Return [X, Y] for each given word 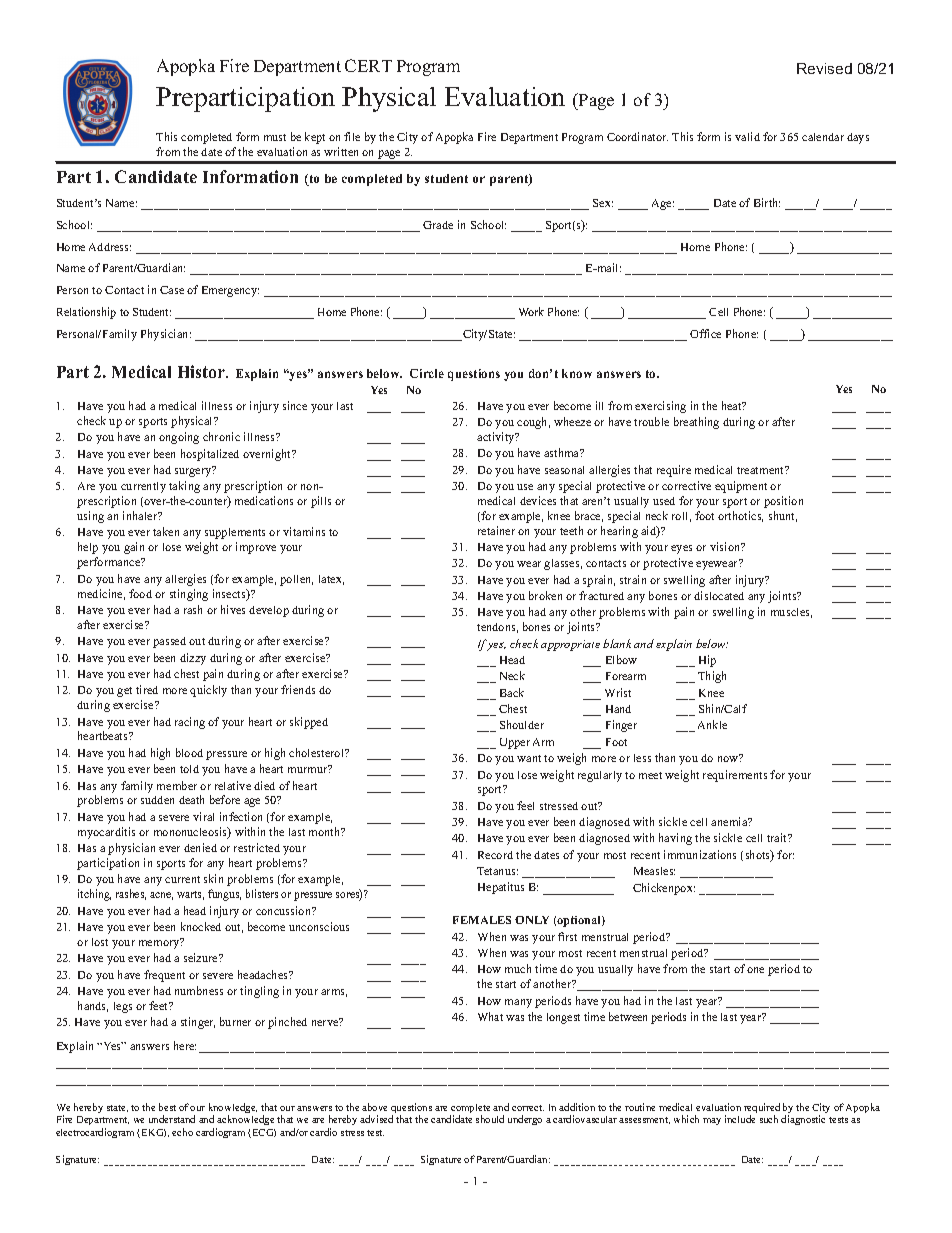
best [167, 1107]
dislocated [719, 595]
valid [747, 136]
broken [545, 595]
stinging [189, 595]
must [275, 137]
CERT [368, 65]
